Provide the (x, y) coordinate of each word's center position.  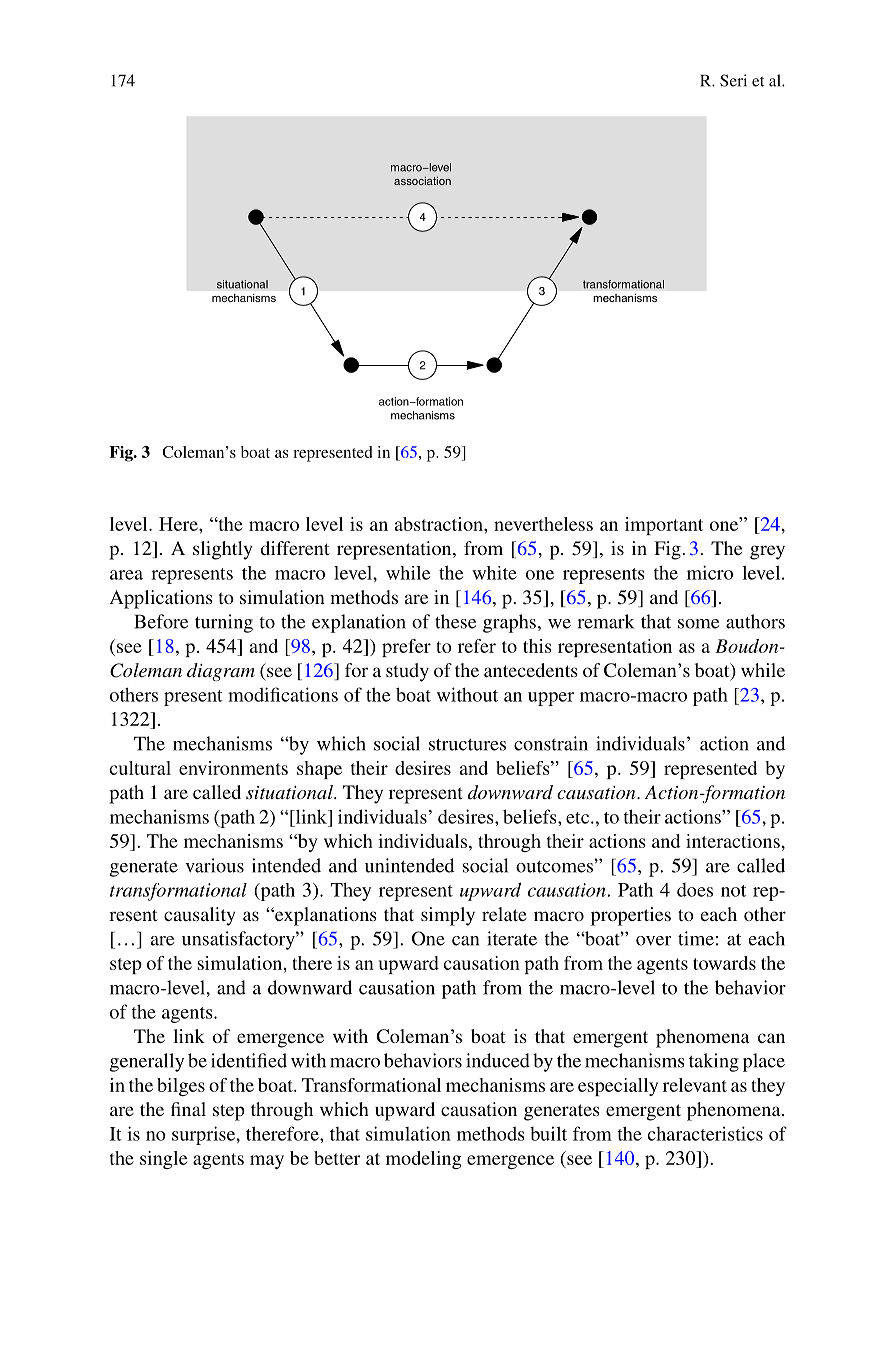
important (664, 526)
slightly (222, 550)
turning (224, 623)
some (698, 624)
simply (448, 916)
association (422, 181)
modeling (424, 1160)
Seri (733, 80)
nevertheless (543, 524)
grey (767, 552)
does (695, 890)
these (455, 621)
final (188, 1109)
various (214, 865)
